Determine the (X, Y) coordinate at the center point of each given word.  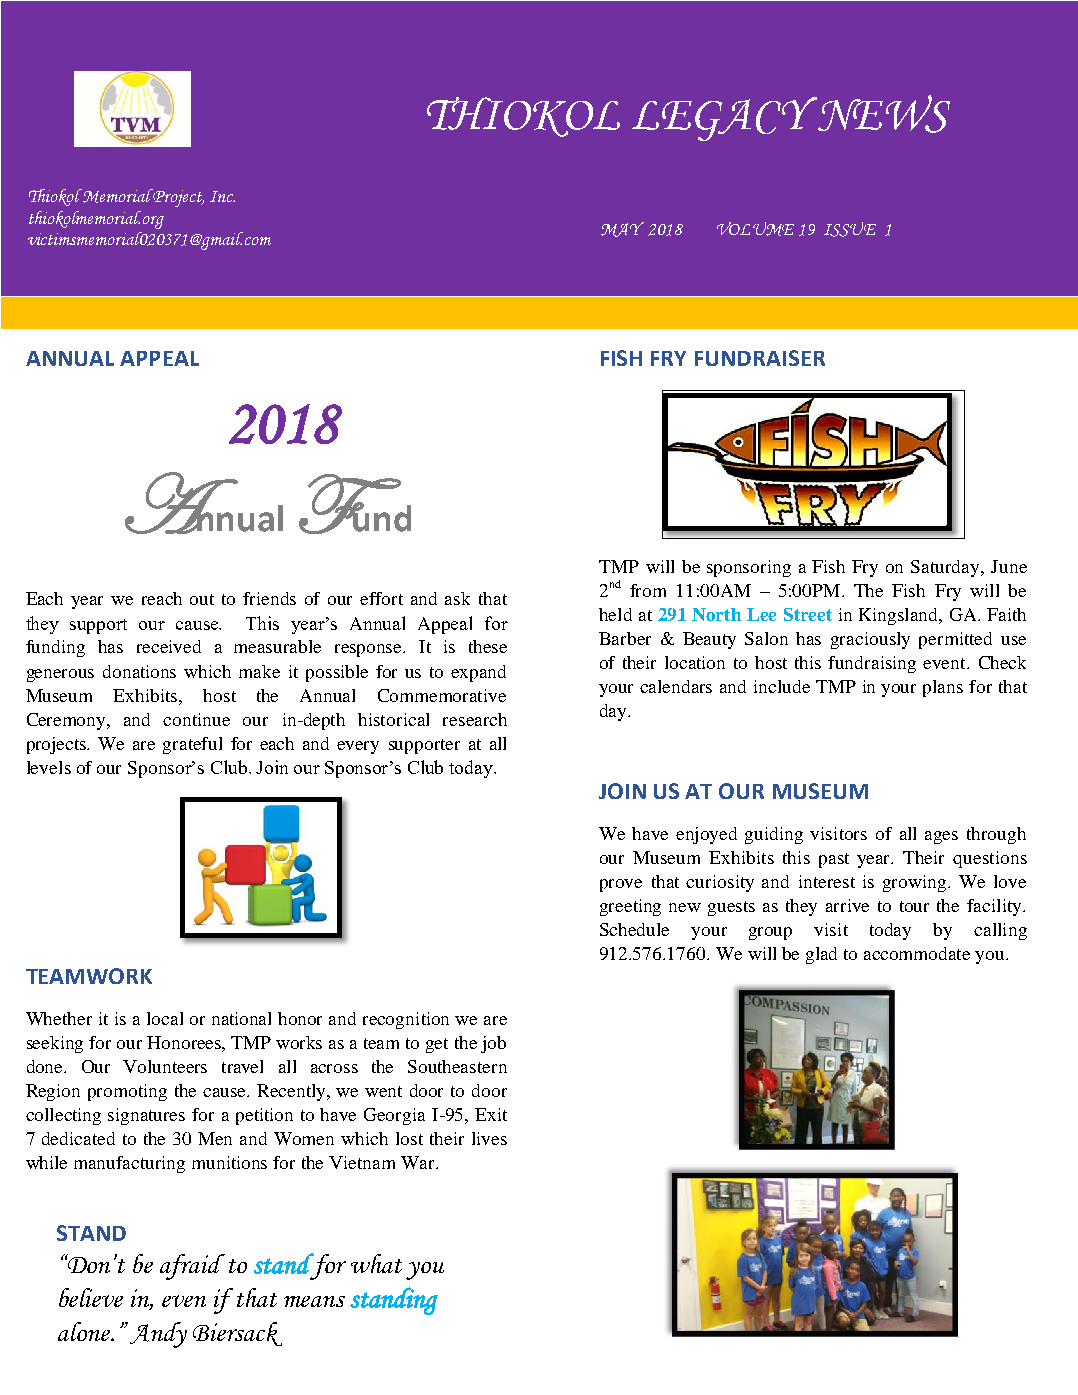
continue (196, 719)
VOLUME (755, 229)
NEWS (882, 114)
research (475, 719)
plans (943, 688)
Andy (158, 1335)
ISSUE (850, 229)
